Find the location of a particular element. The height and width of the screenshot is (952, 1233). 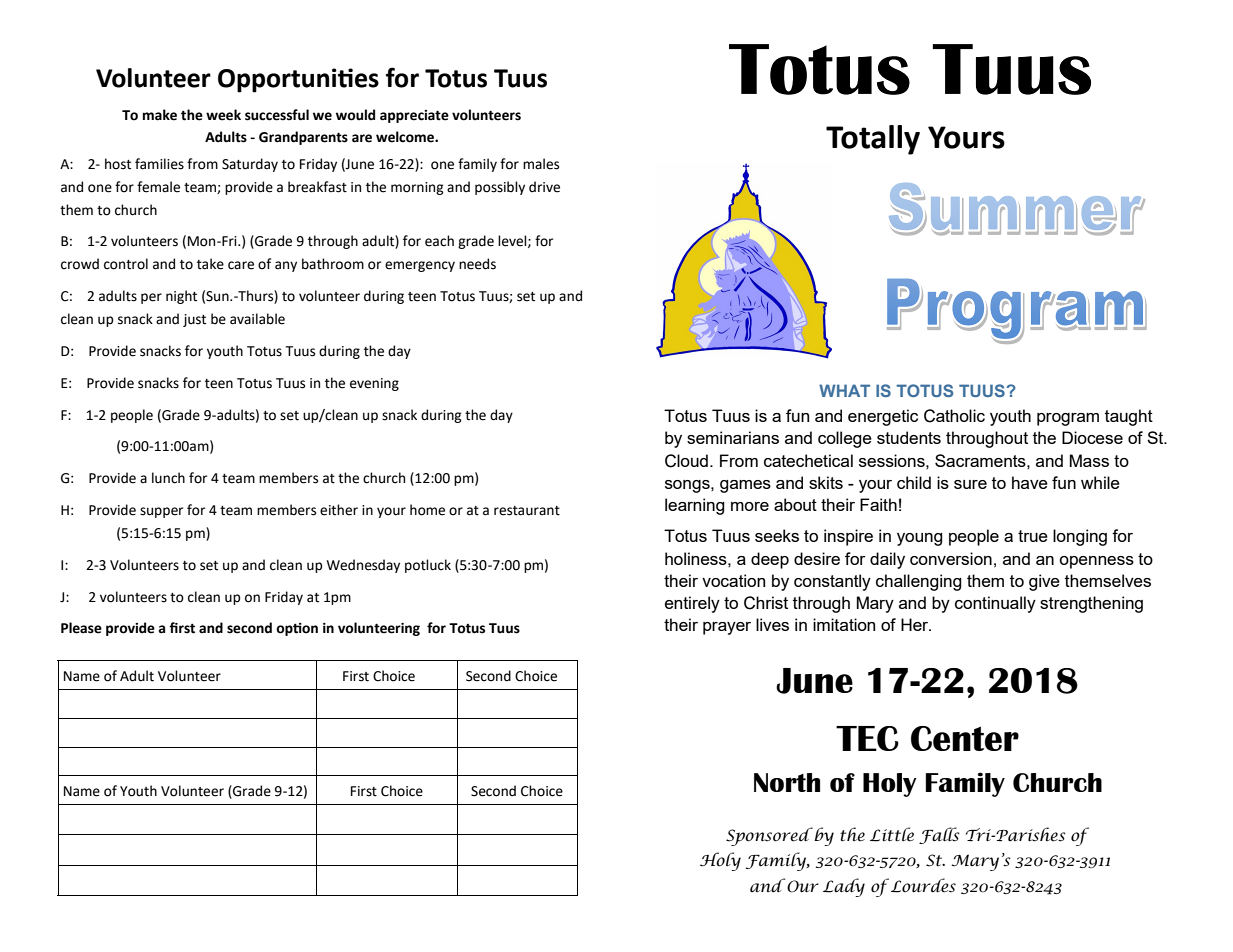

option is located at coordinates (297, 629).
